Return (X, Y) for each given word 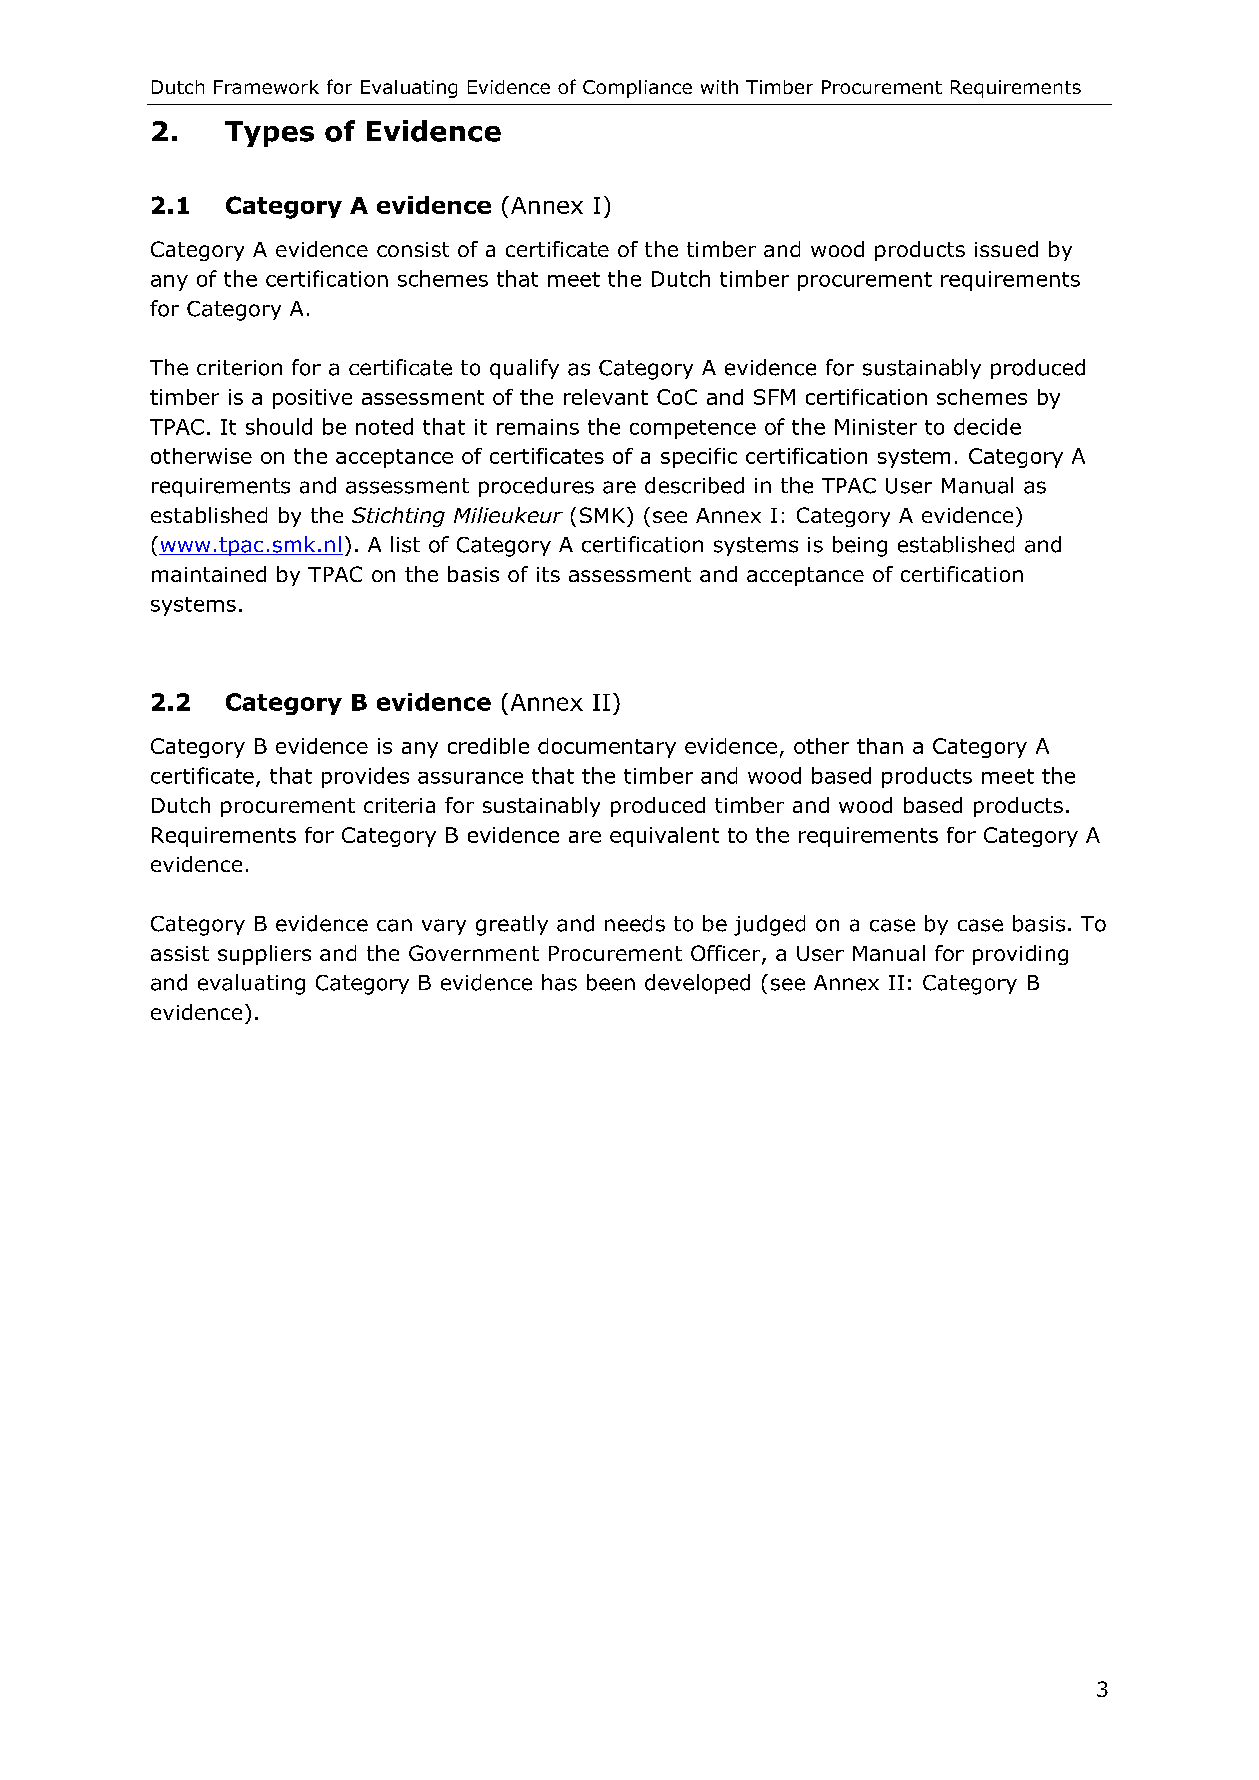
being (860, 546)
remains (538, 427)
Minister (876, 427)
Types (269, 134)
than (880, 746)
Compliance (637, 89)
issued (1006, 249)
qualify (524, 369)
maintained (209, 574)
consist (413, 249)
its (548, 574)
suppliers (264, 955)
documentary (607, 748)
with (719, 87)
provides (365, 777)
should (279, 426)
